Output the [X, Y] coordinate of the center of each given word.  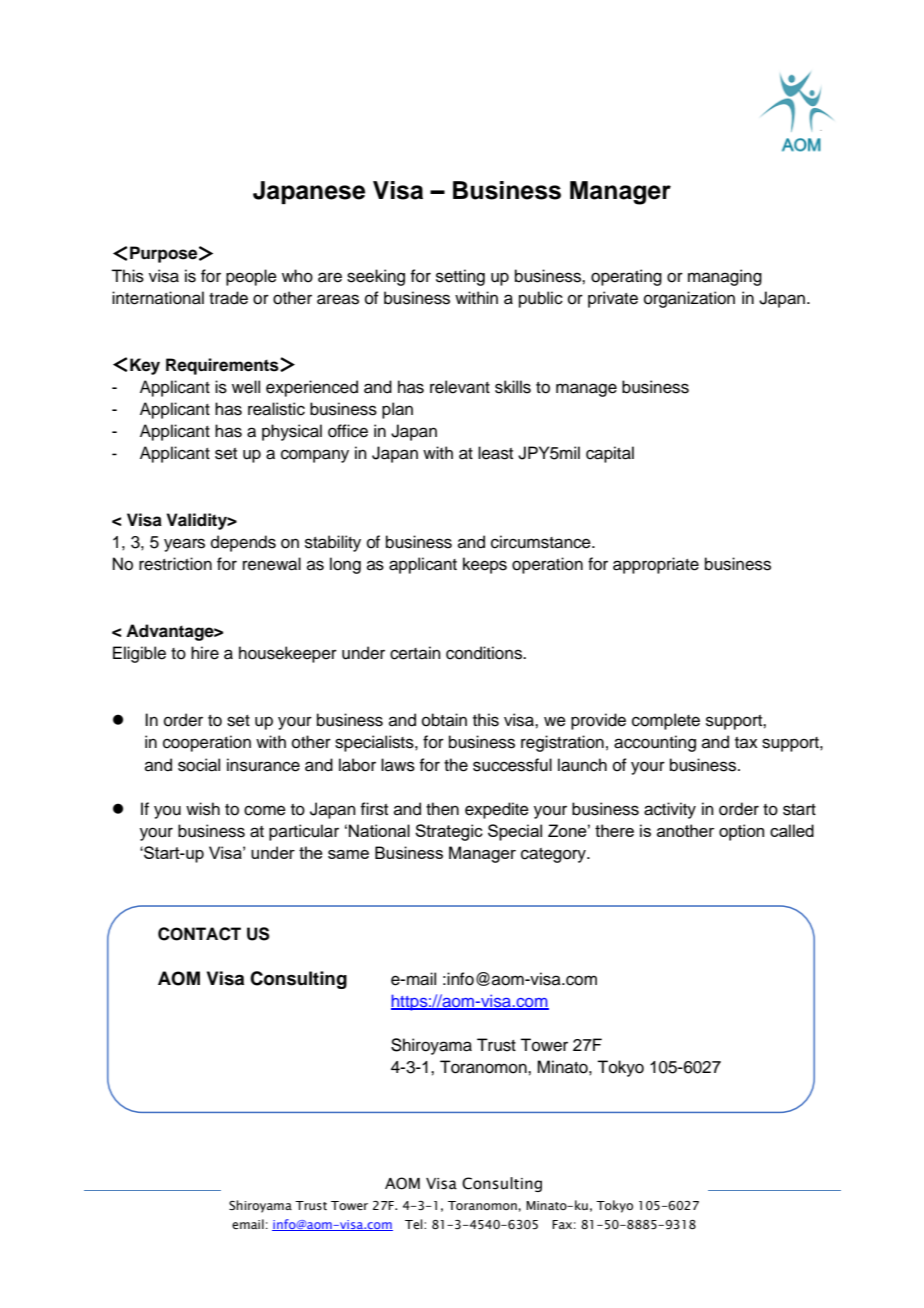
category [554, 855]
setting [460, 277]
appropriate [656, 565]
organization [689, 299]
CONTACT [199, 934]
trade [228, 298]
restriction [175, 564]
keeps [485, 565]
